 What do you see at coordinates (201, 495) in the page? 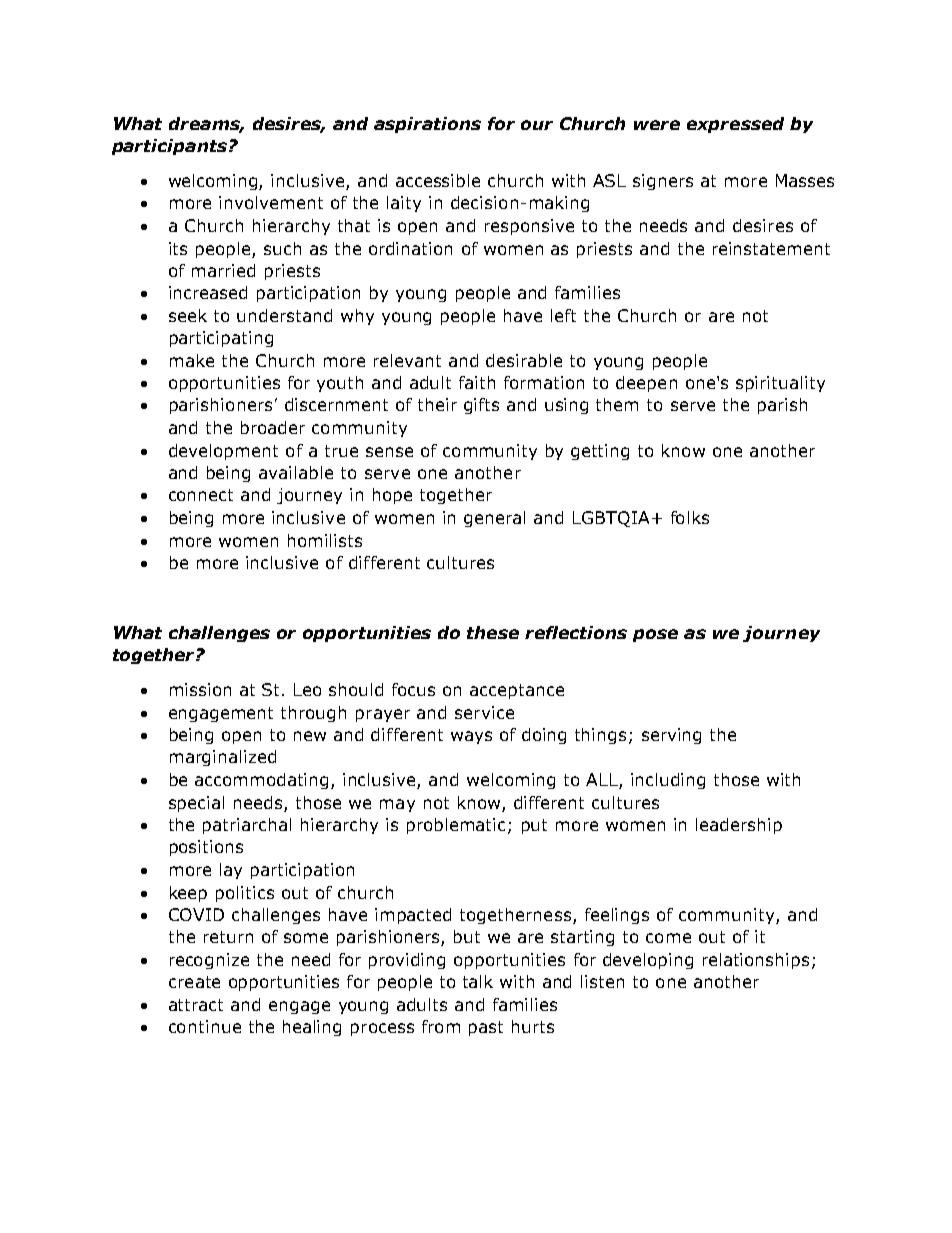
I see `connect` at bounding box center [201, 495].
